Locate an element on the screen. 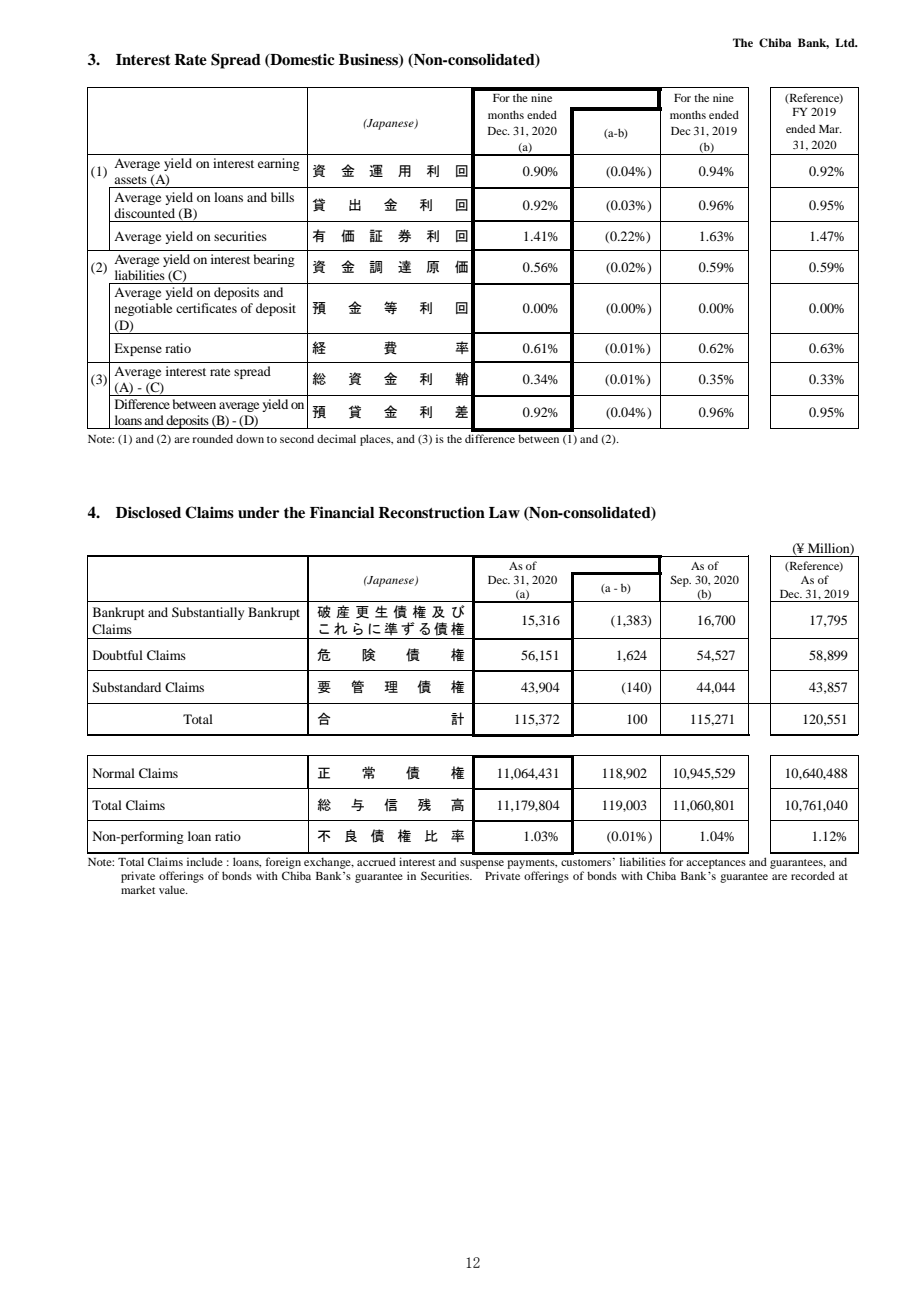 The width and height of the screenshot is (924, 1308). Ltd is located at coordinates (846, 42).
